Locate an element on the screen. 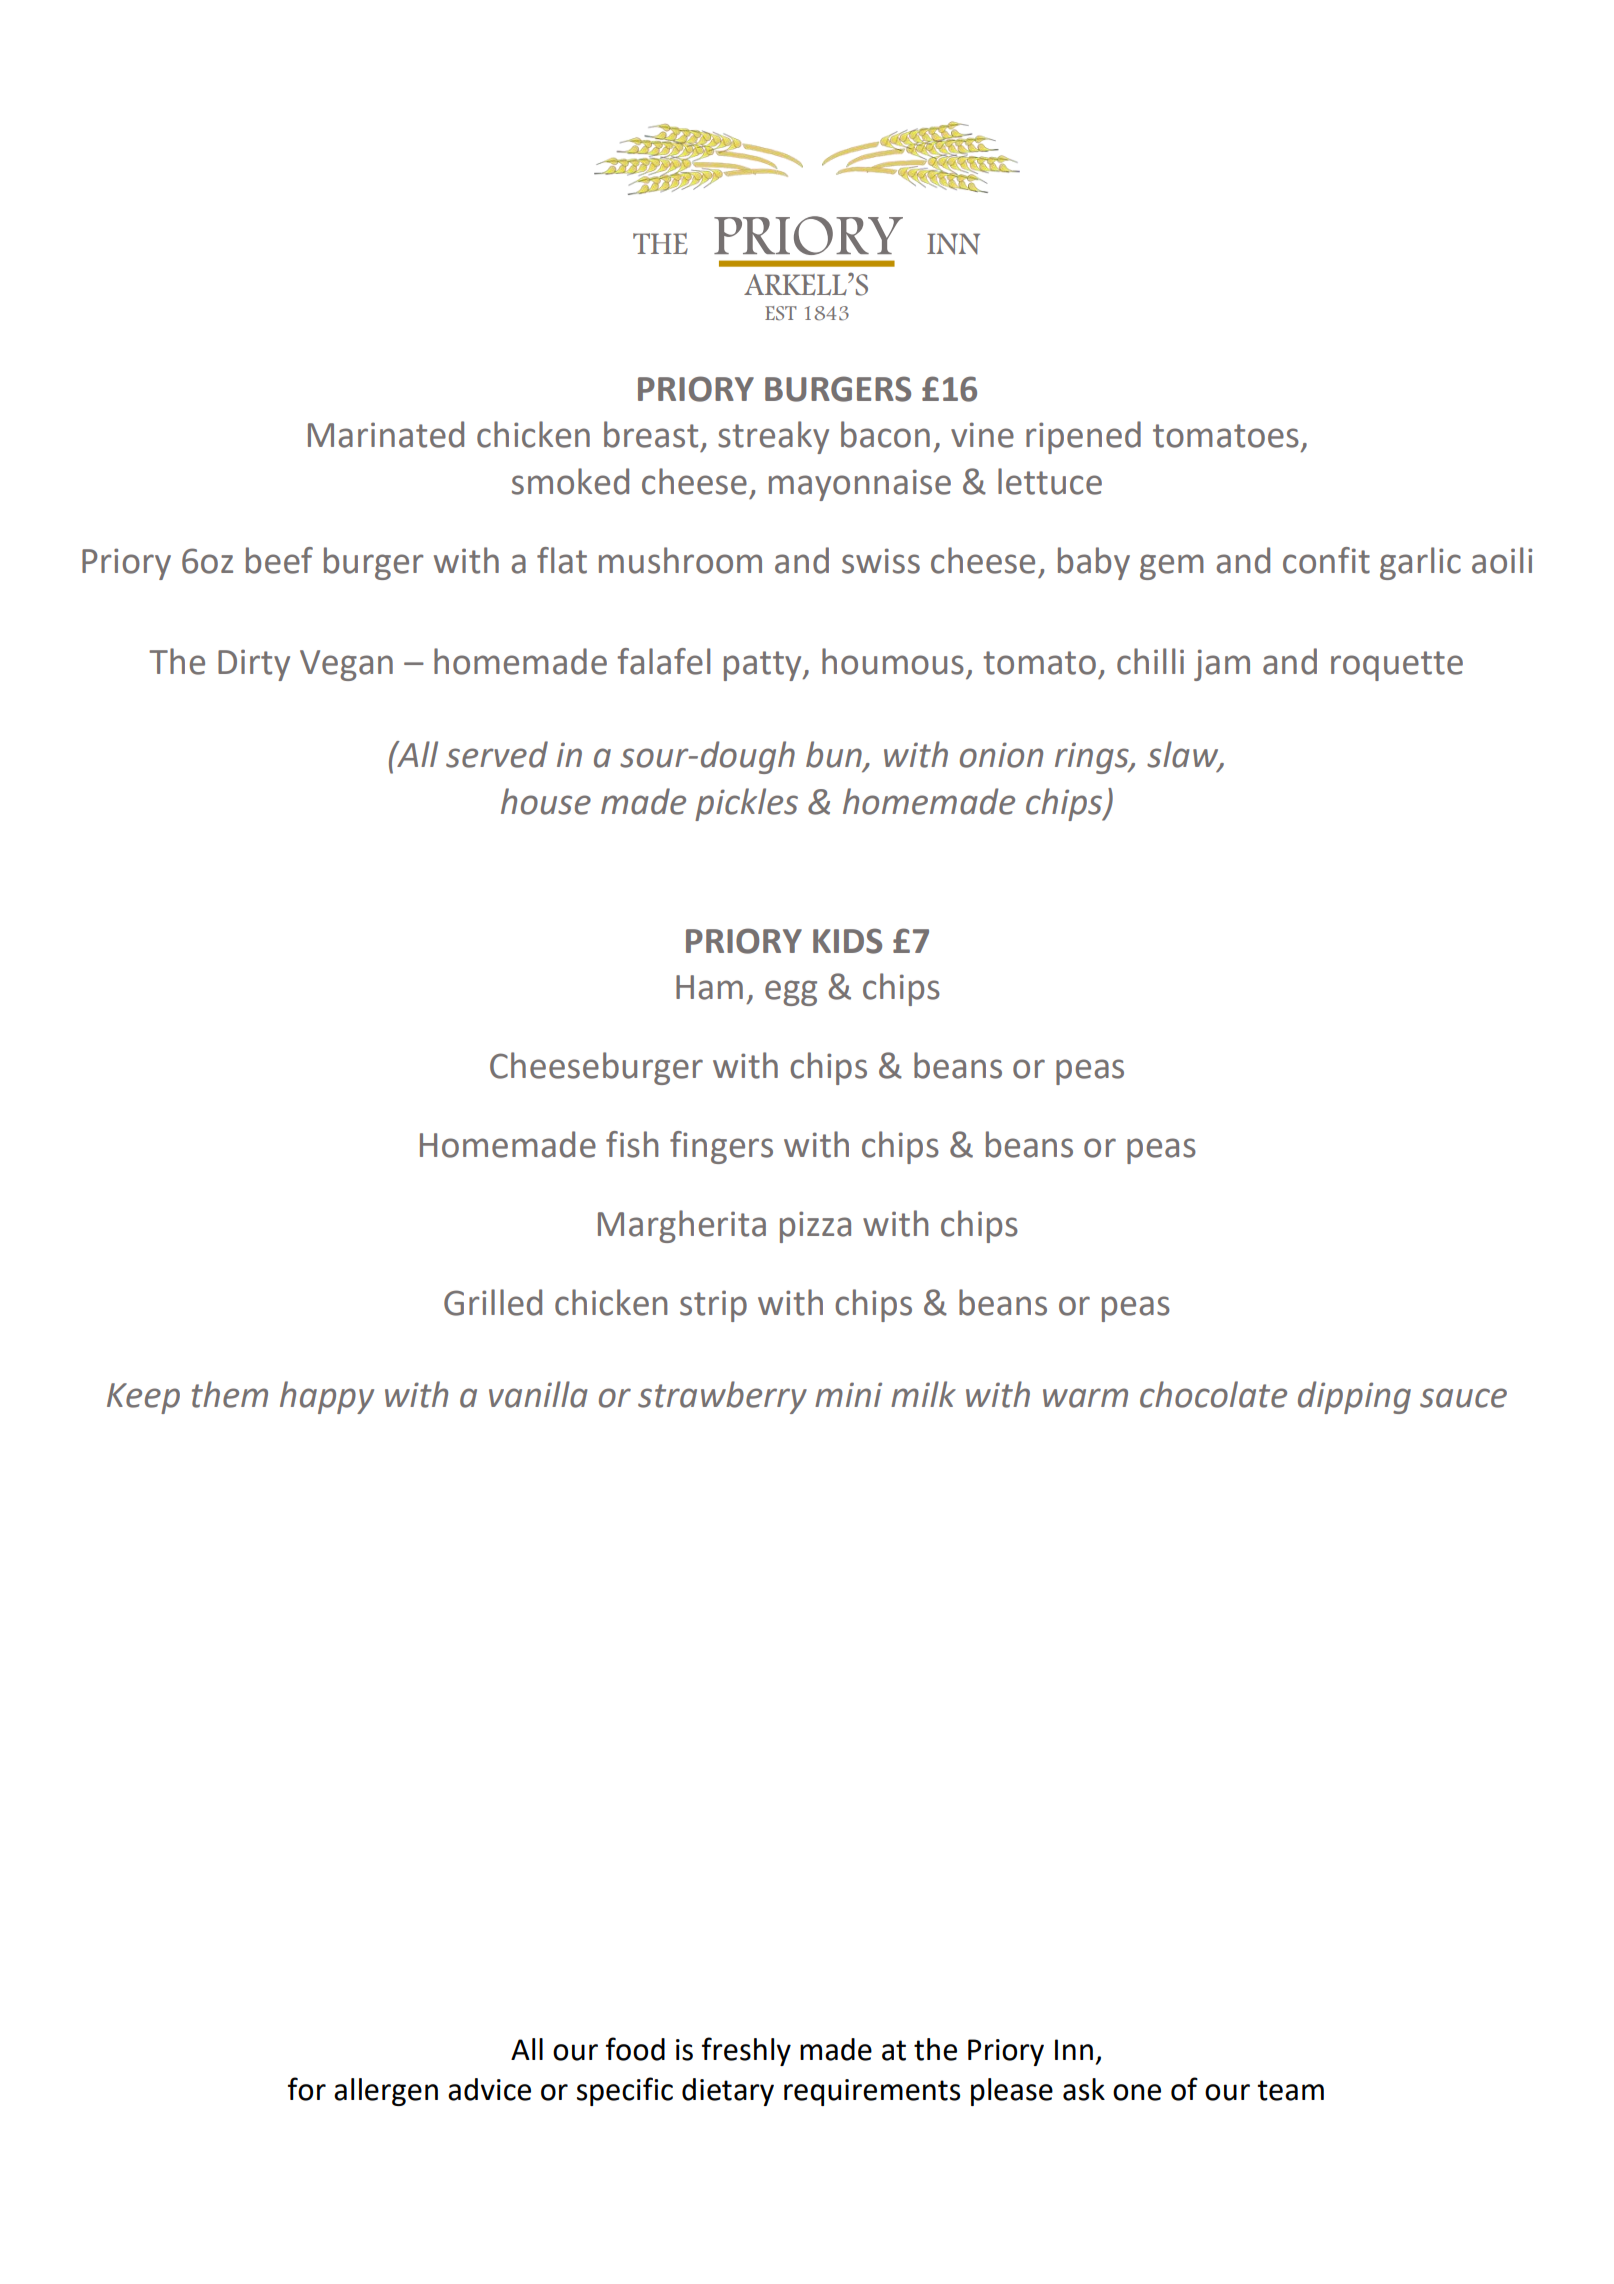 The width and height of the screenshot is (1614, 2284). for is located at coordinates (307, 2089).
